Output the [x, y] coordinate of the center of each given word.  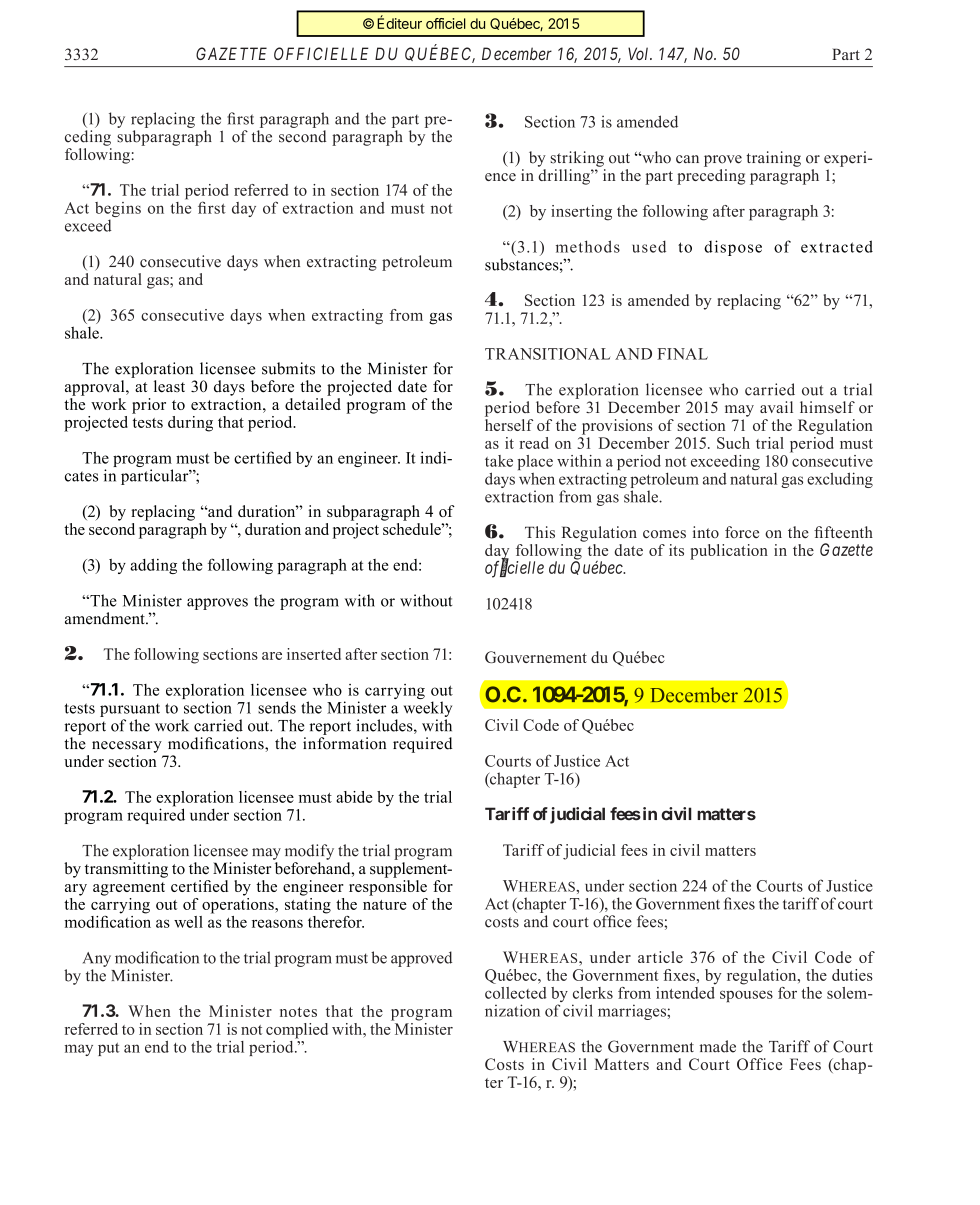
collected [516, 993]
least [169, 386]
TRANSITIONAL [547, 354]
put [108, 1049]
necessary [127, 747]
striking [577, 159]
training [774, 159]
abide [354, 797]
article [660, 957]
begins [118, 211]
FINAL [682, 354]
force [742, 532]
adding [153, 566]
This [540, 532]
